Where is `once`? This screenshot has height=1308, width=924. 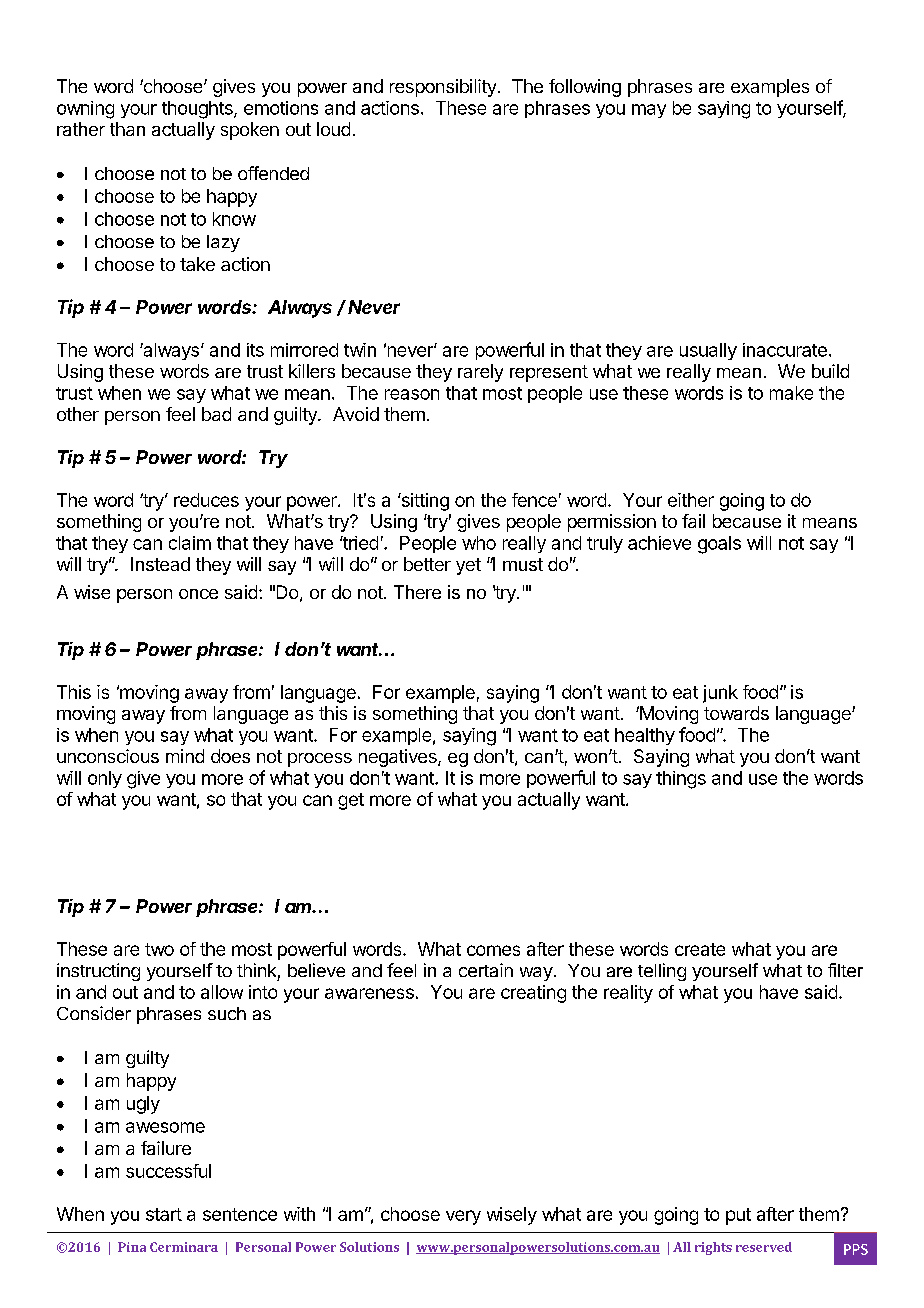 once is located at coordinates (198, 594).
